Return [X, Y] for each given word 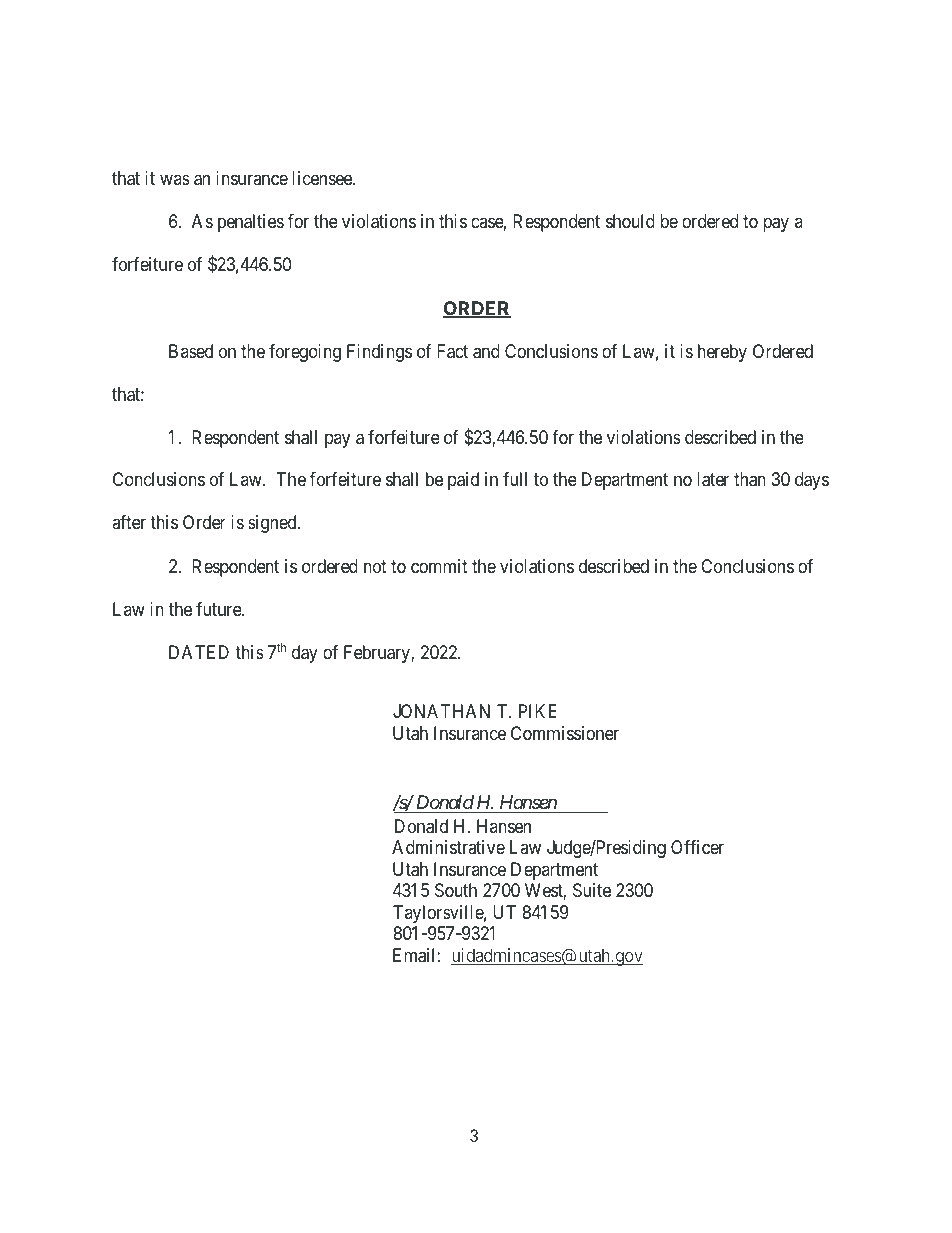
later [713, 479]
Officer [697, 847]
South [456, 890]
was [175, 179]
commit [439, 566]
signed [273, 524]
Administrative [448, 847]
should [630, 221]
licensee [323, 178]
